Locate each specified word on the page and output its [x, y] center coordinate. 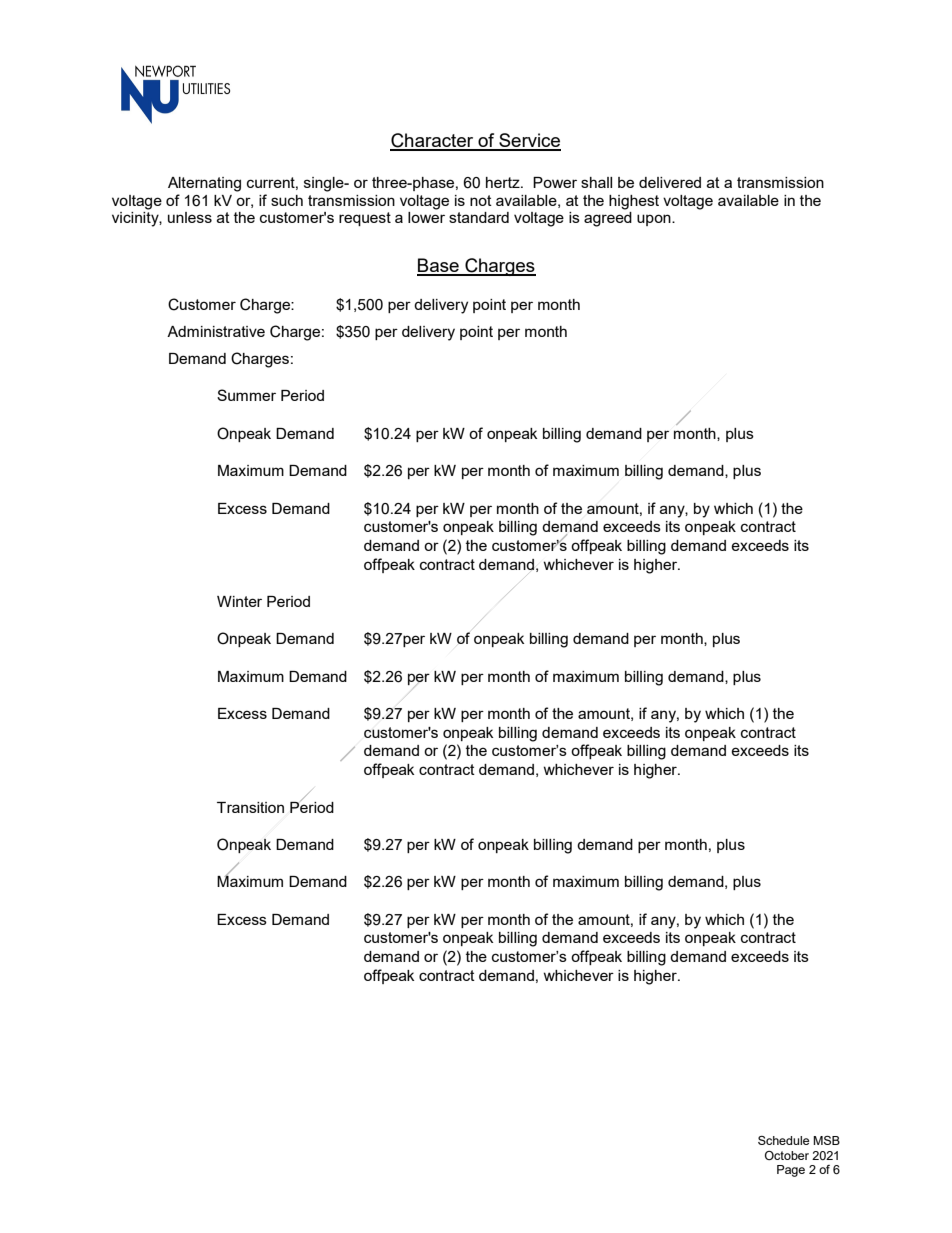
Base [439, 266]
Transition [250, 807]
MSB [826, 1140]
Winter [239, 601]
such [287, 200]
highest [634, 202]
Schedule [783, 1140]
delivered [670, 182]
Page [791, 1171]
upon [655, 220]
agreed [608, 219]
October [787, 1155]
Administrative [216, 331]
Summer [246, 395]
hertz [504, 182]
